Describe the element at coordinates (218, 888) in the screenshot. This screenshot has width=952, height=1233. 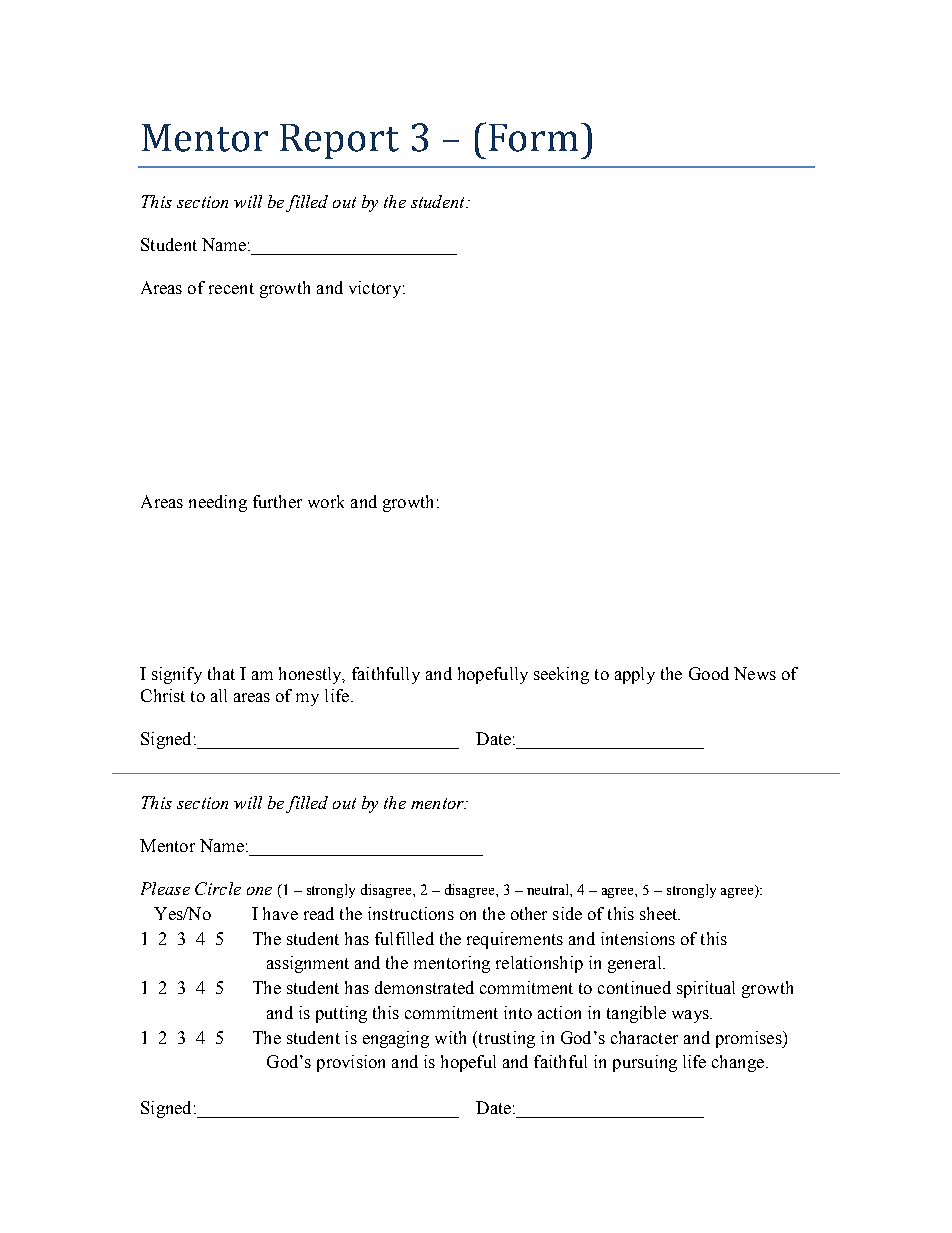
I see `Circle` at that location.
